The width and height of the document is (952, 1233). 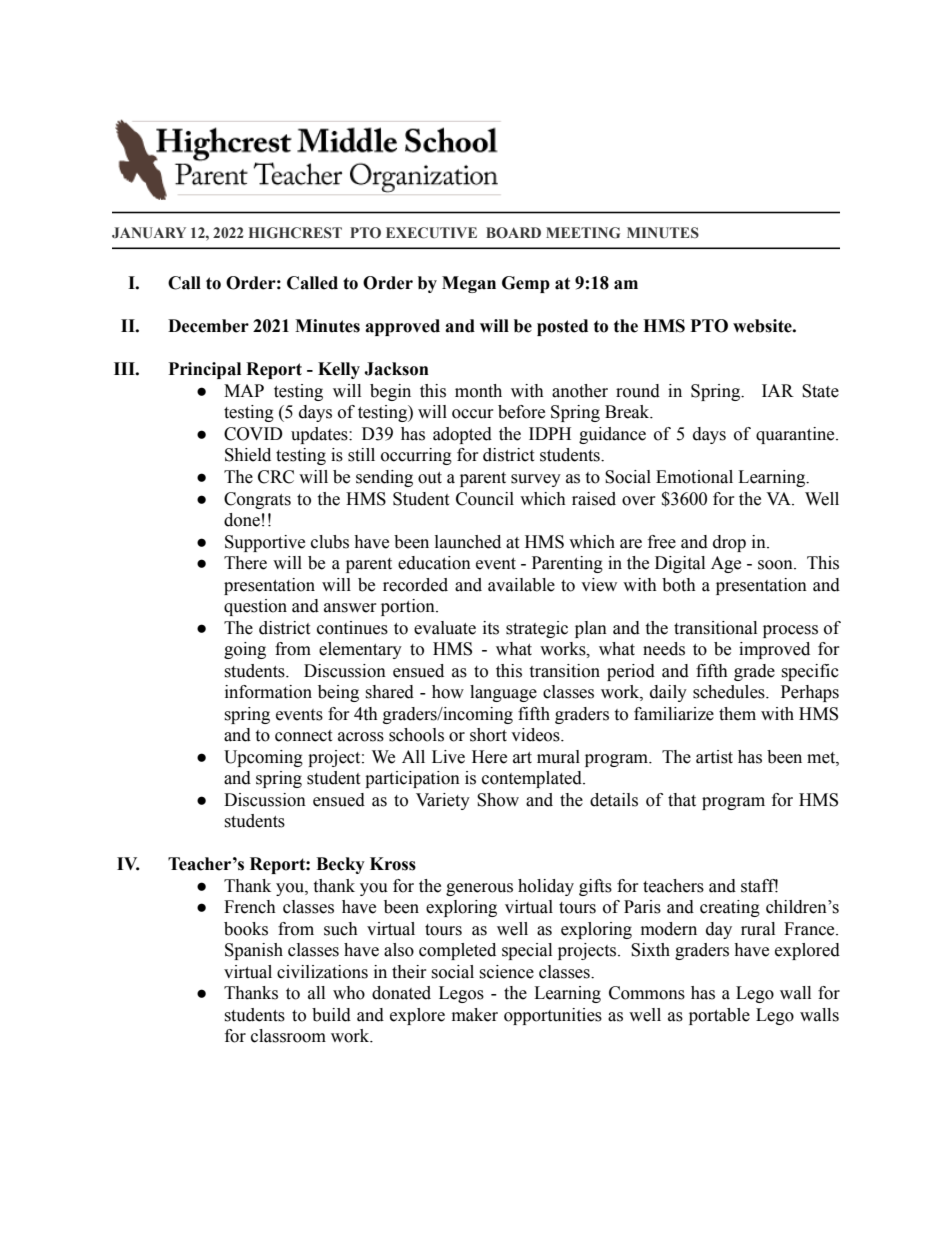 I want to click on Upcoming, so click(x=263, y=758).
